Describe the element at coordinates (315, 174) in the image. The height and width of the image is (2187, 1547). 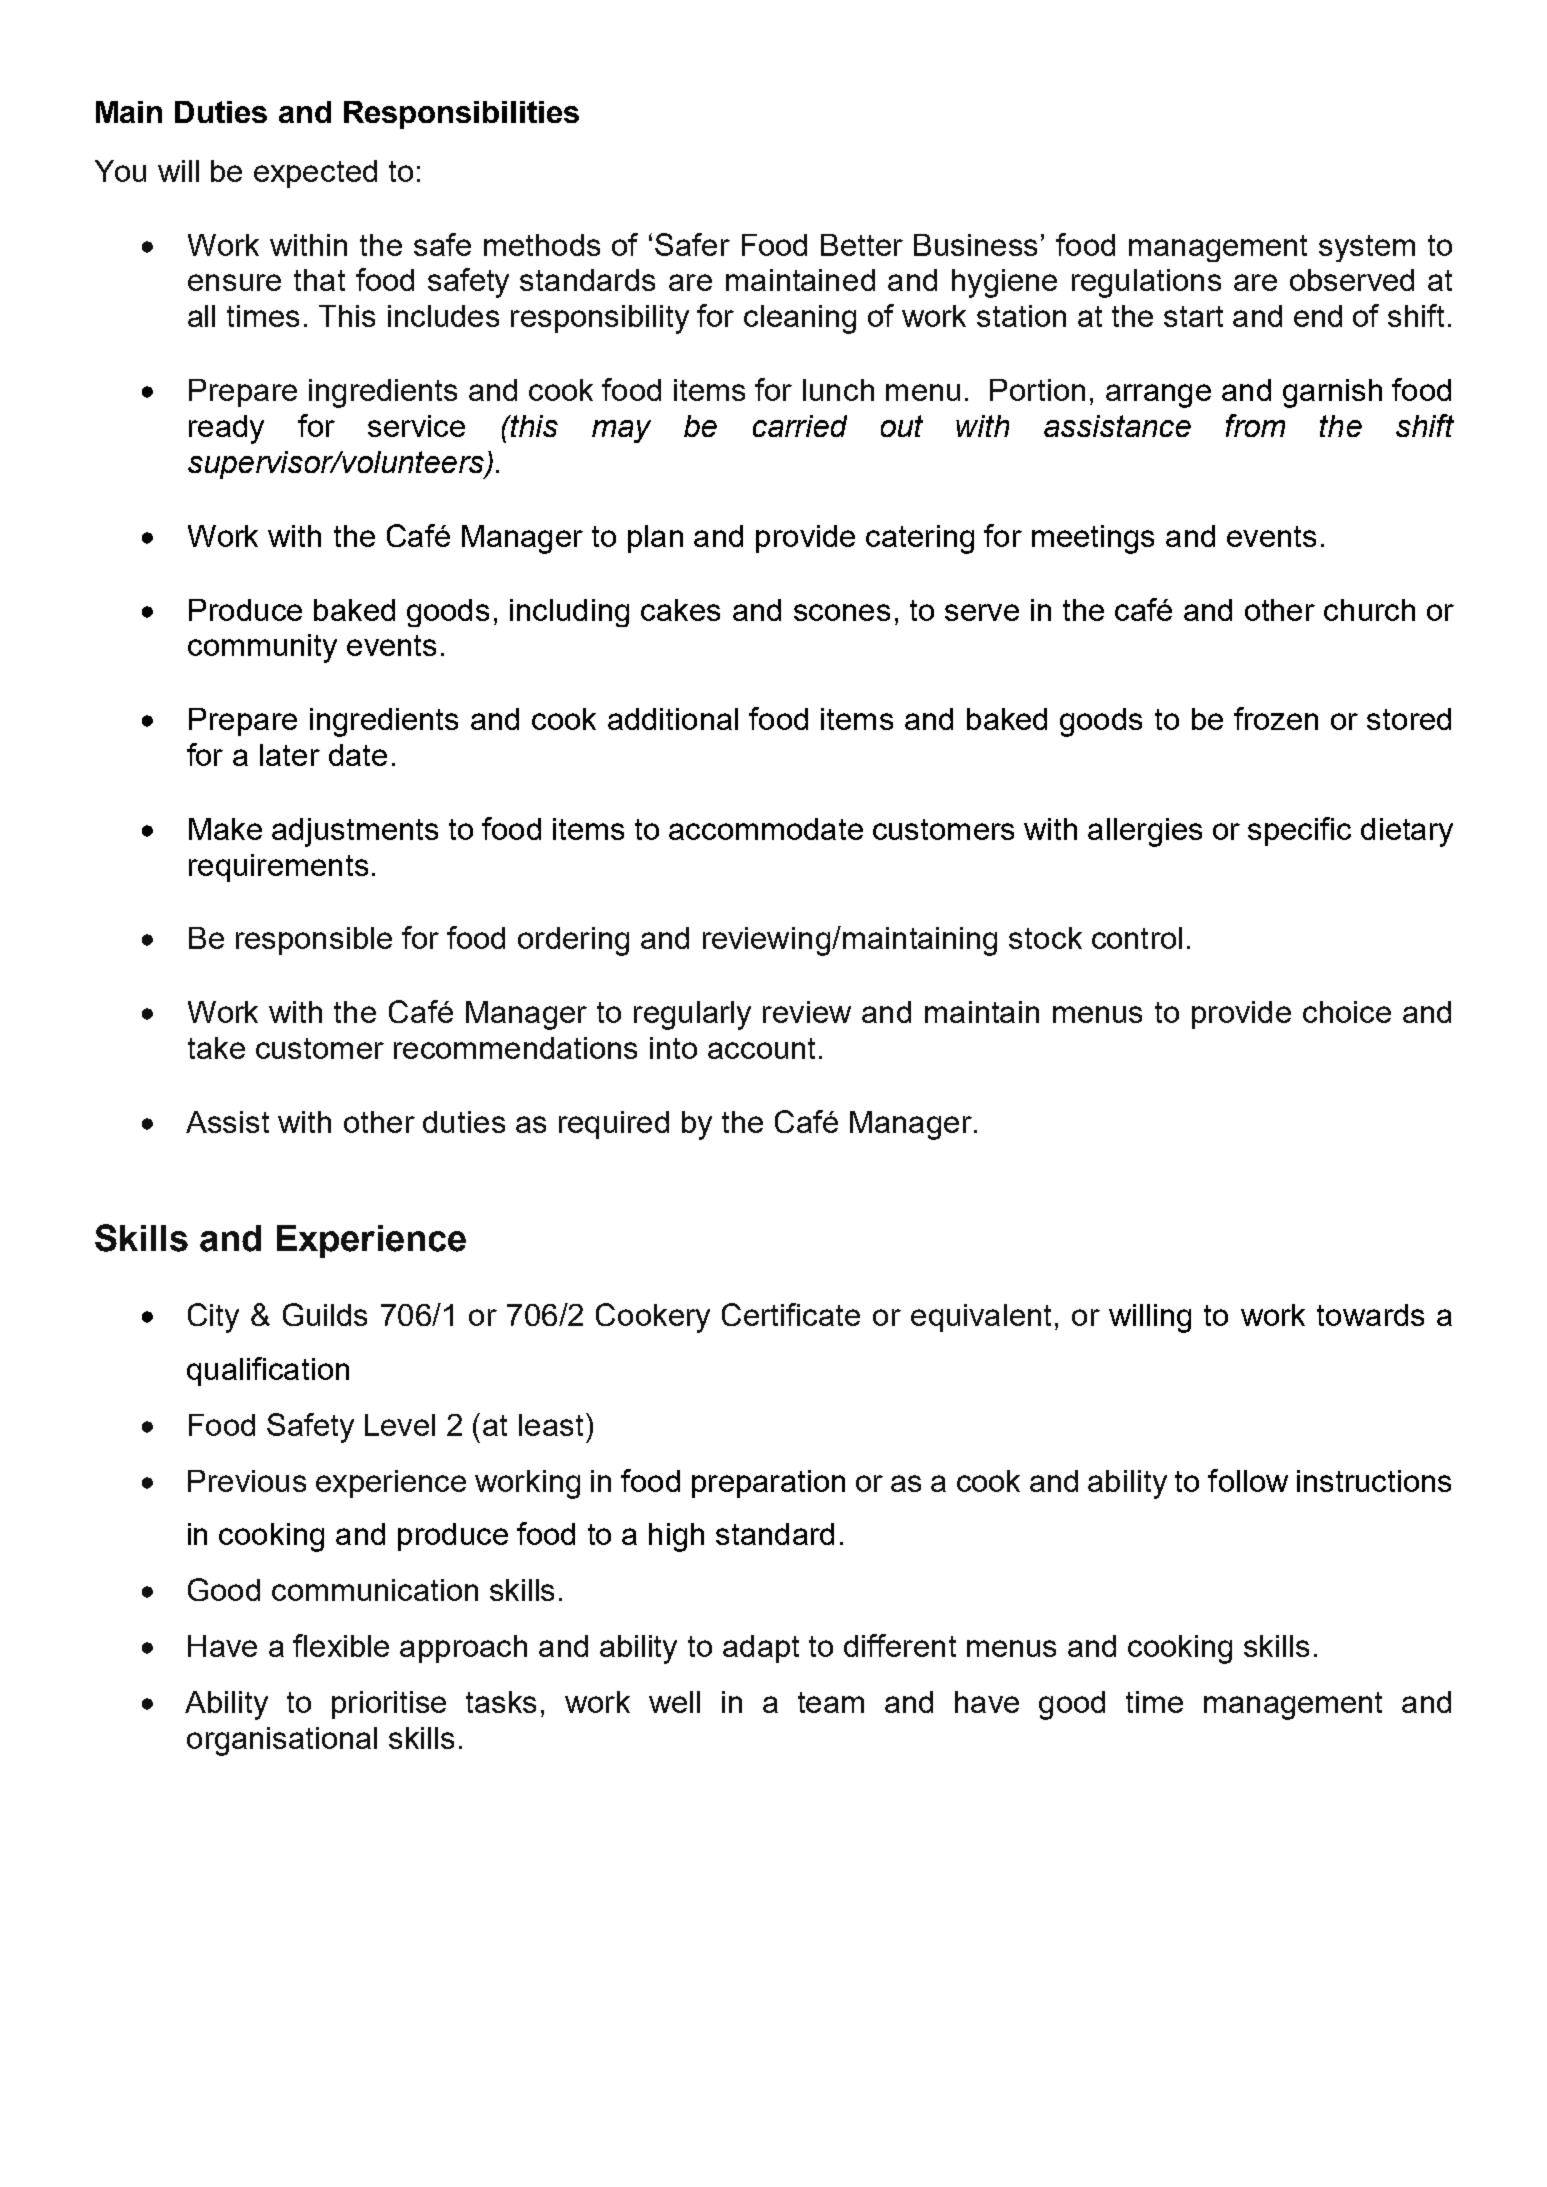
I see `expected` at that location.
